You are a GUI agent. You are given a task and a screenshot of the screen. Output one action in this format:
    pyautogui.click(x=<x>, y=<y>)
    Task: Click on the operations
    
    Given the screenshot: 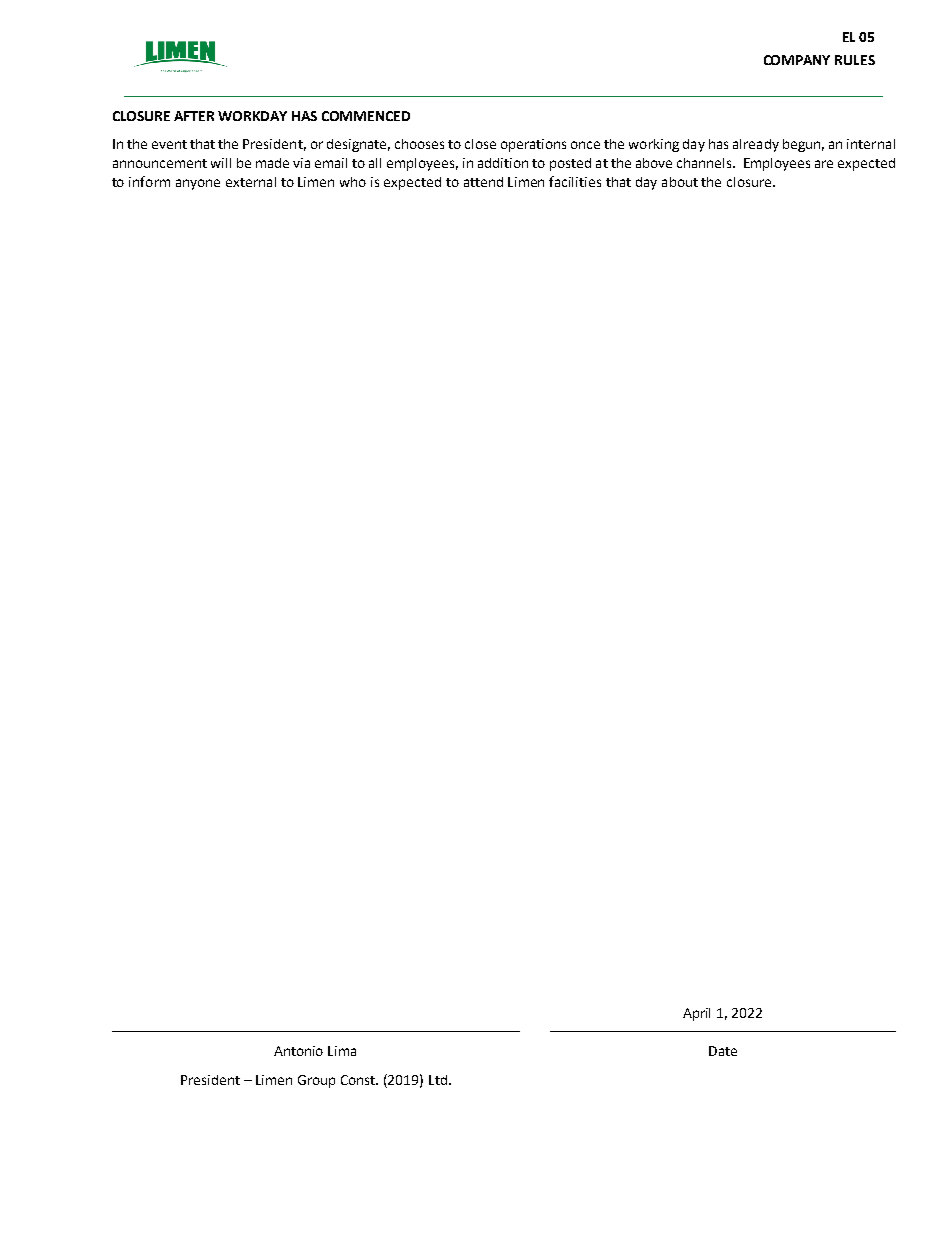 What is the action you would take?
    pyautogui.click(x=533, y=145)
